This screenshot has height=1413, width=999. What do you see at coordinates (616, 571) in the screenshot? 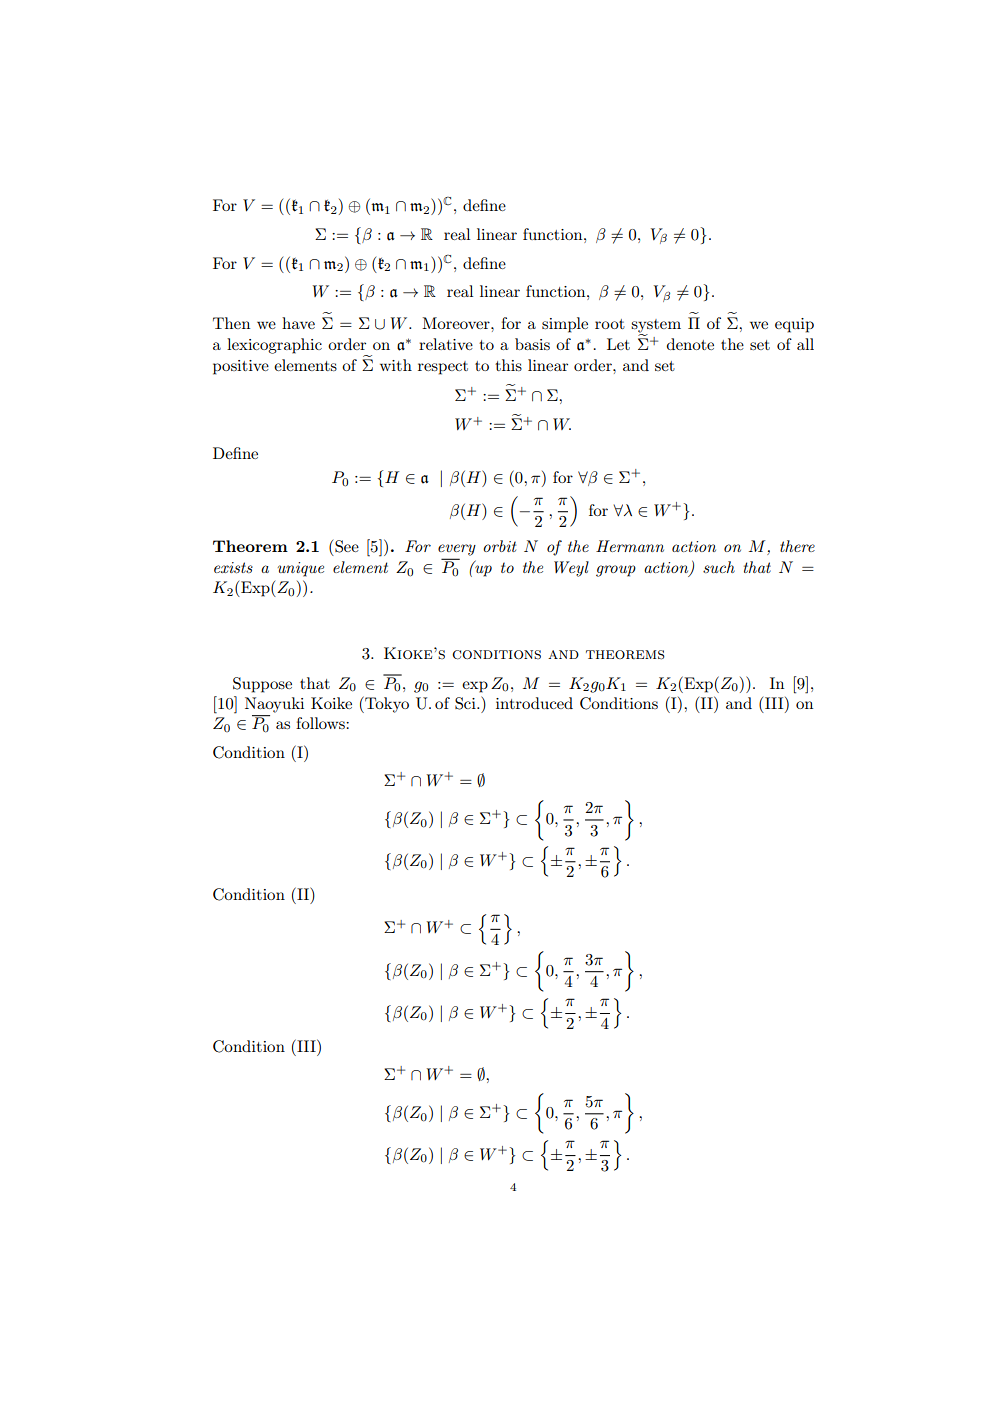
I see `group` at bounding box center [616, 571].
